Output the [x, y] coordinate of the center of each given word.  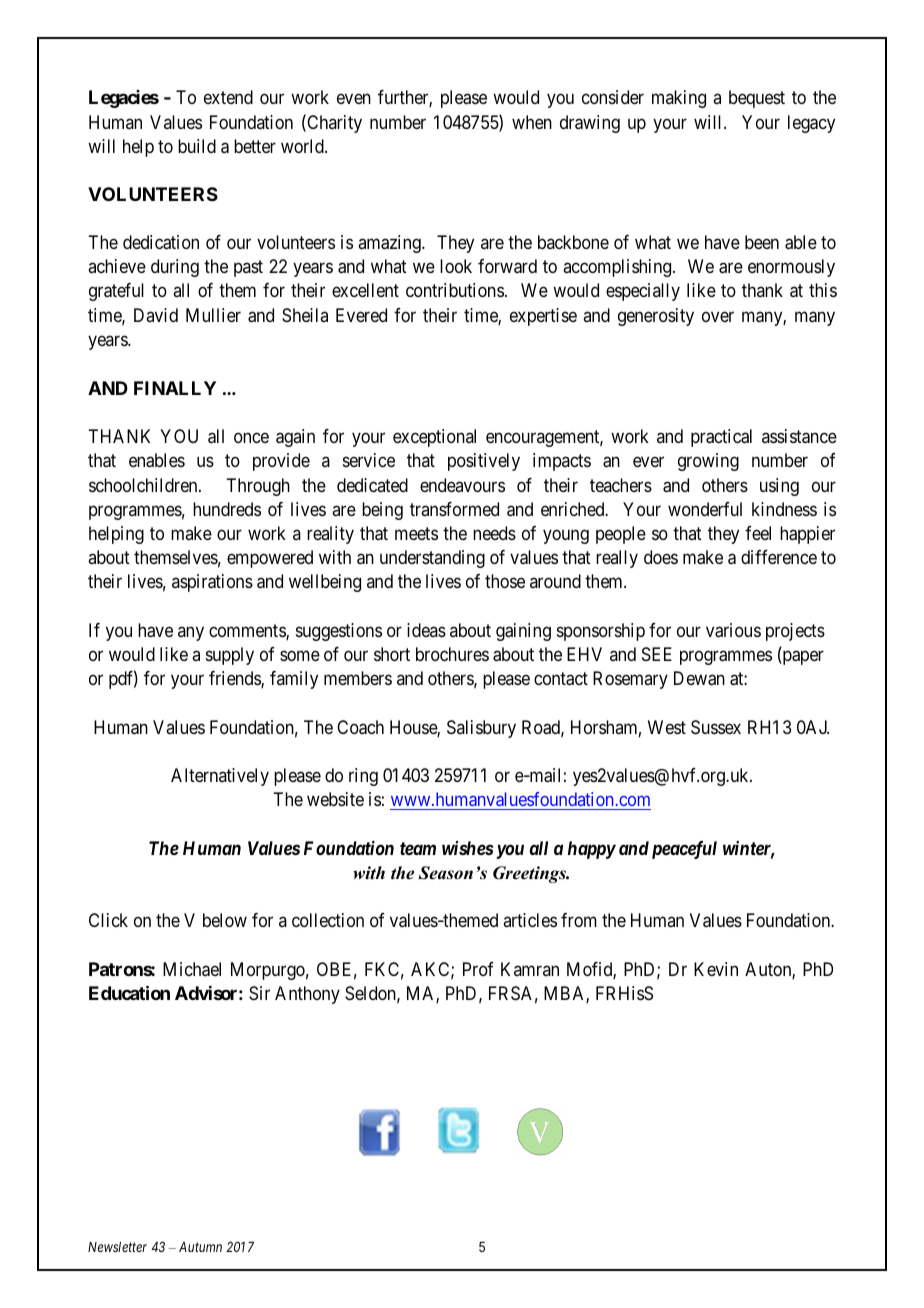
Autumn [200, 1247]
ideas [426, 630]
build [197, 146]
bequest [757, 99]
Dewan [699, 678]
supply [230, 656]
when [532, 122]
